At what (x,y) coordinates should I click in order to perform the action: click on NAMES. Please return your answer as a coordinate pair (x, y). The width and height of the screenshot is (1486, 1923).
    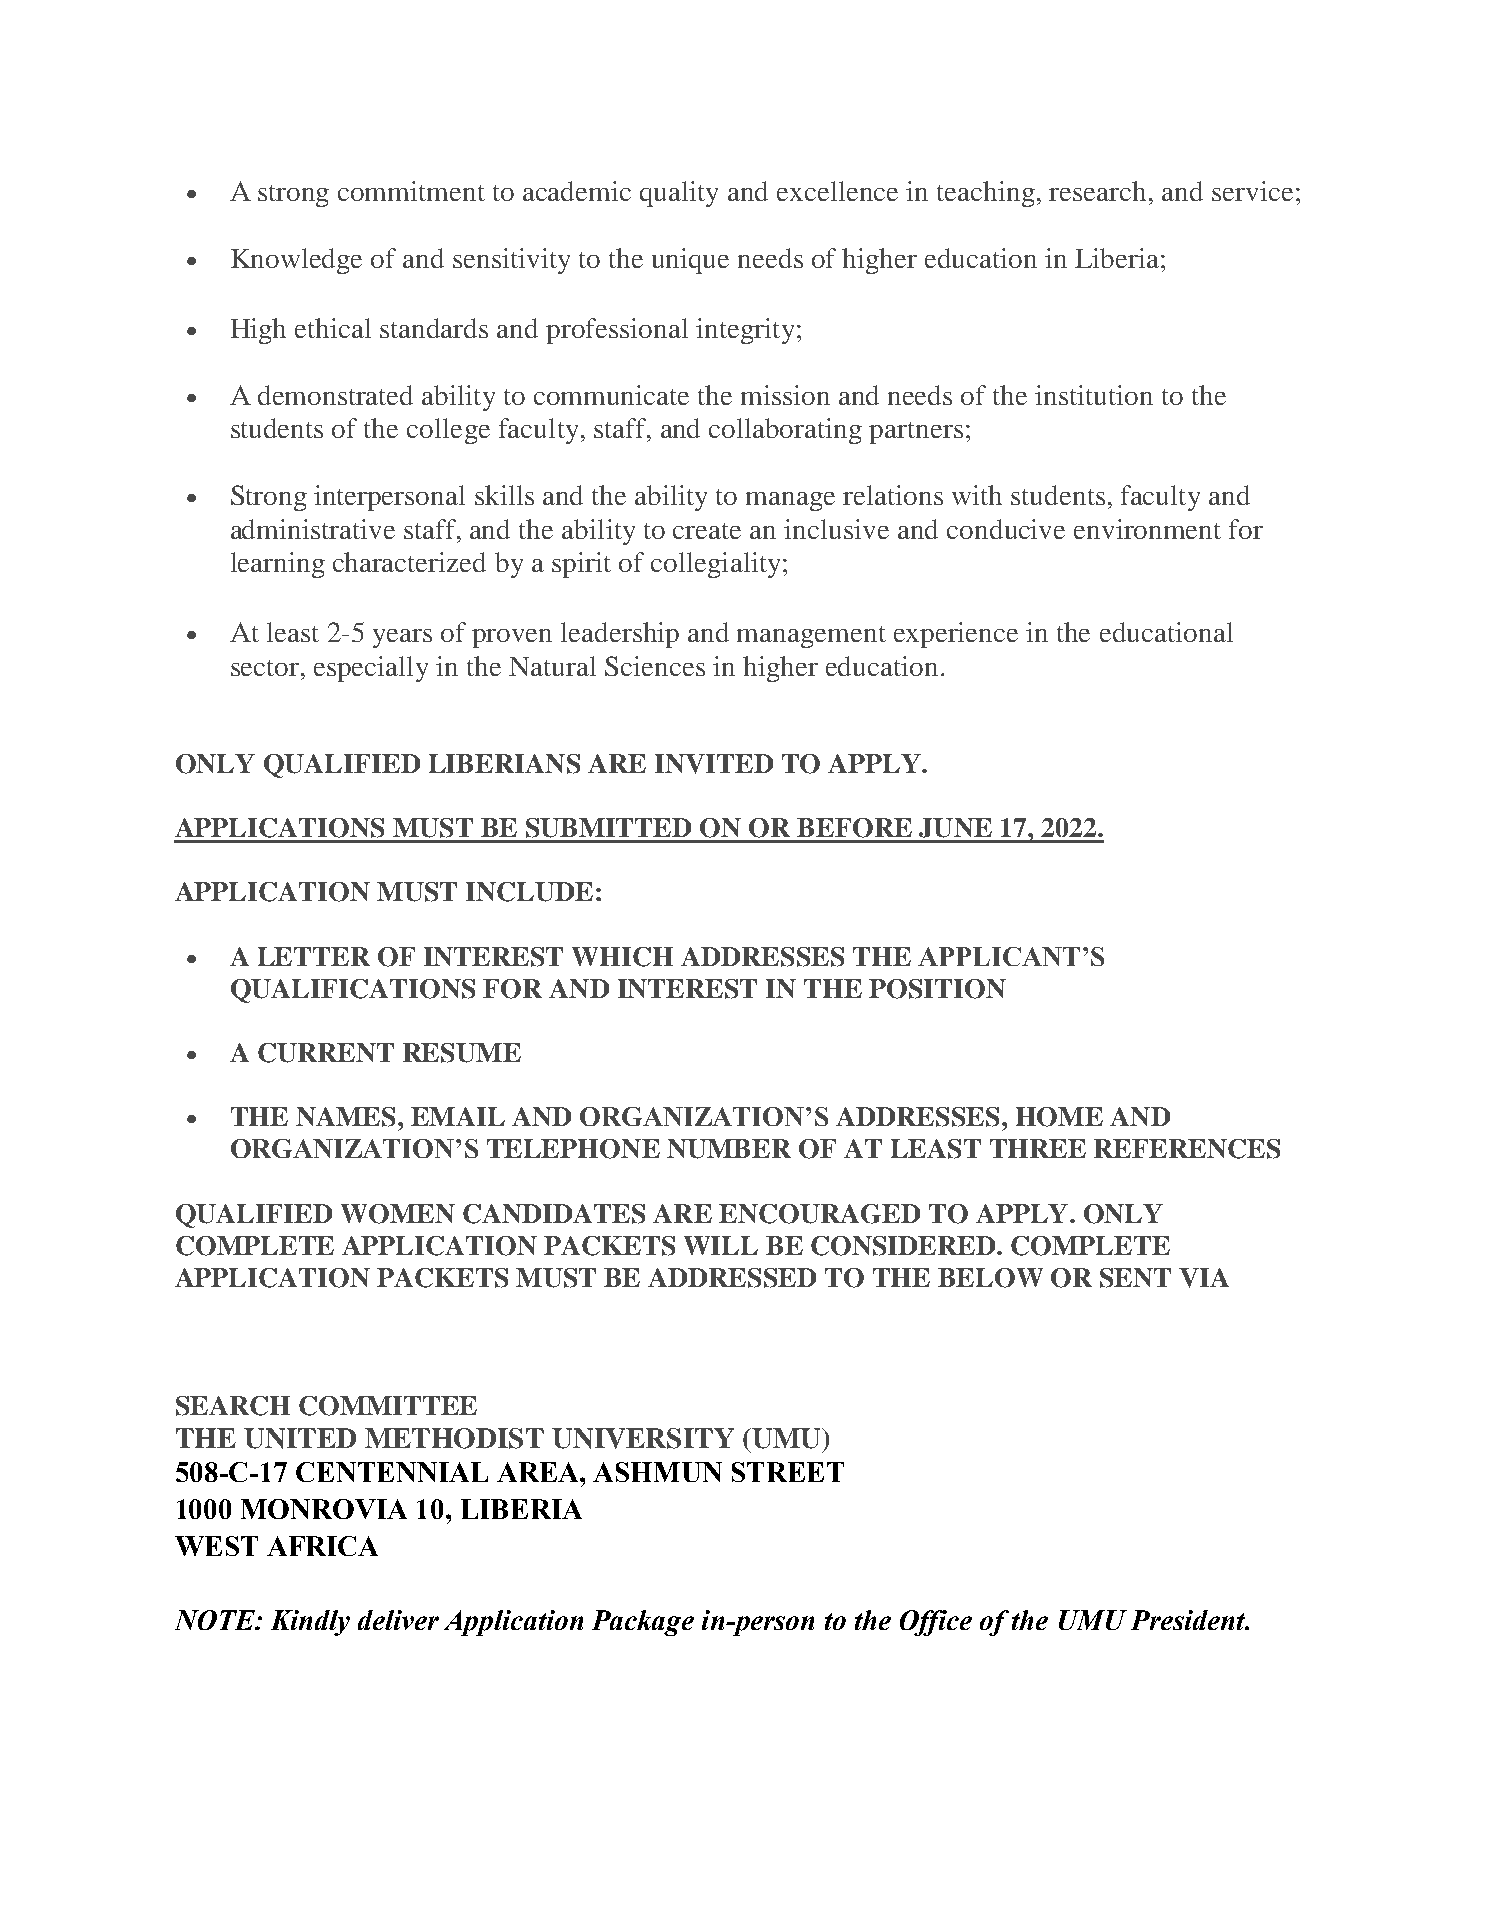
    Looking at the image, I should click on (345, 1117).
